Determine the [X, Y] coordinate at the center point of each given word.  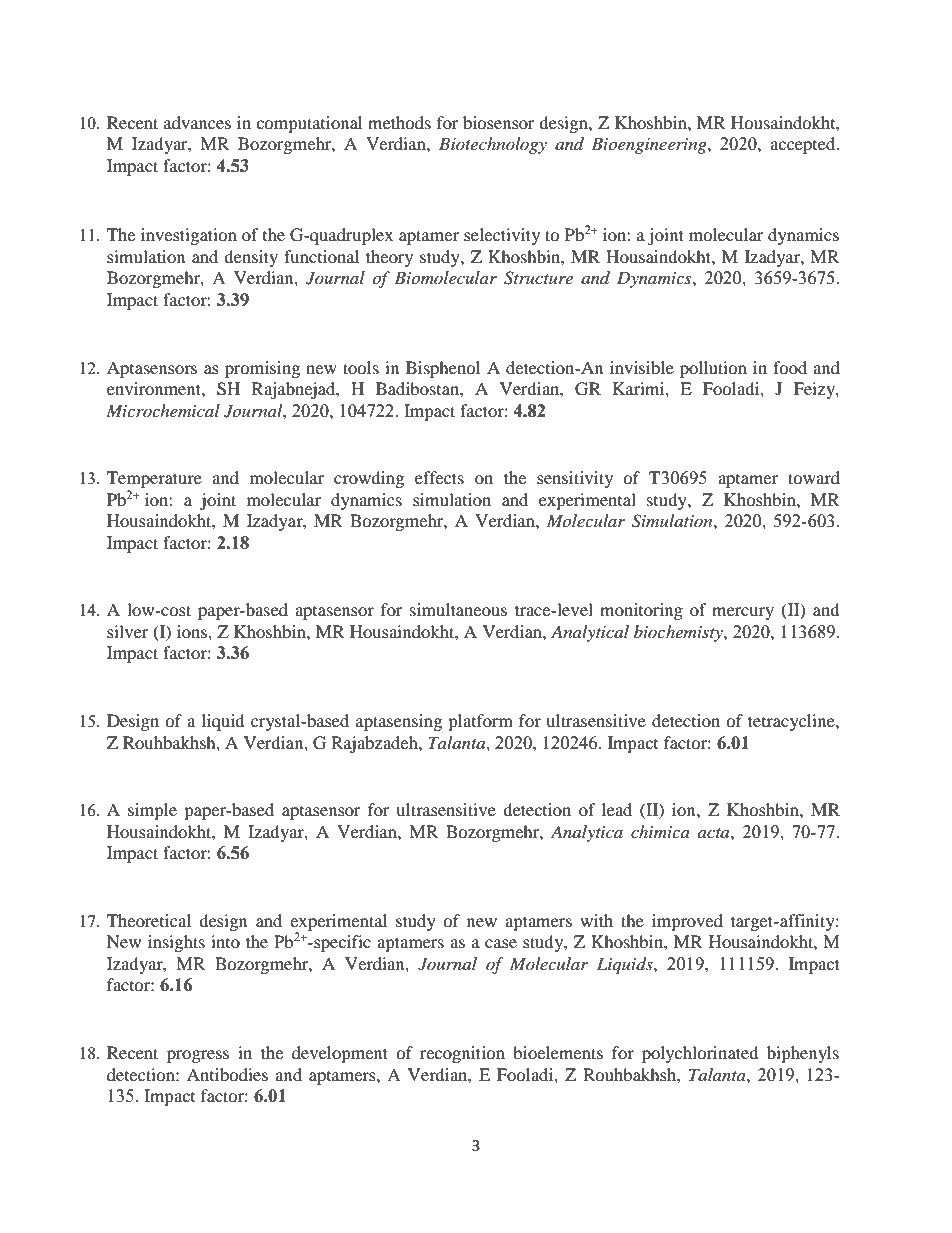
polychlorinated [700, 1054]
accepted [804, 145]
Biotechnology [493, 145]
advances [197, 122]
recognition [462, 1054]
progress [198, 1056]
